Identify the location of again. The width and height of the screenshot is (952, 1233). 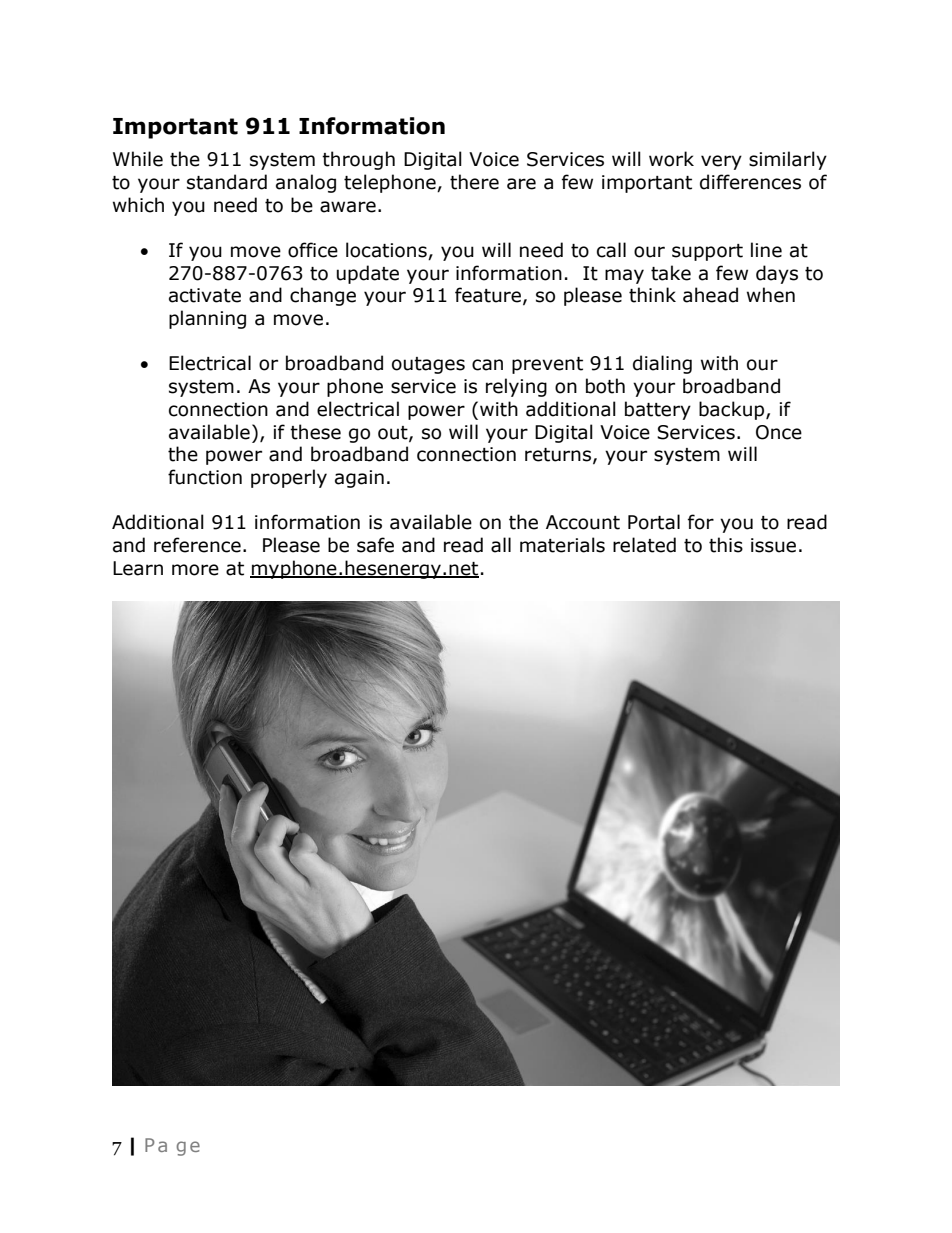
(359, 479).
